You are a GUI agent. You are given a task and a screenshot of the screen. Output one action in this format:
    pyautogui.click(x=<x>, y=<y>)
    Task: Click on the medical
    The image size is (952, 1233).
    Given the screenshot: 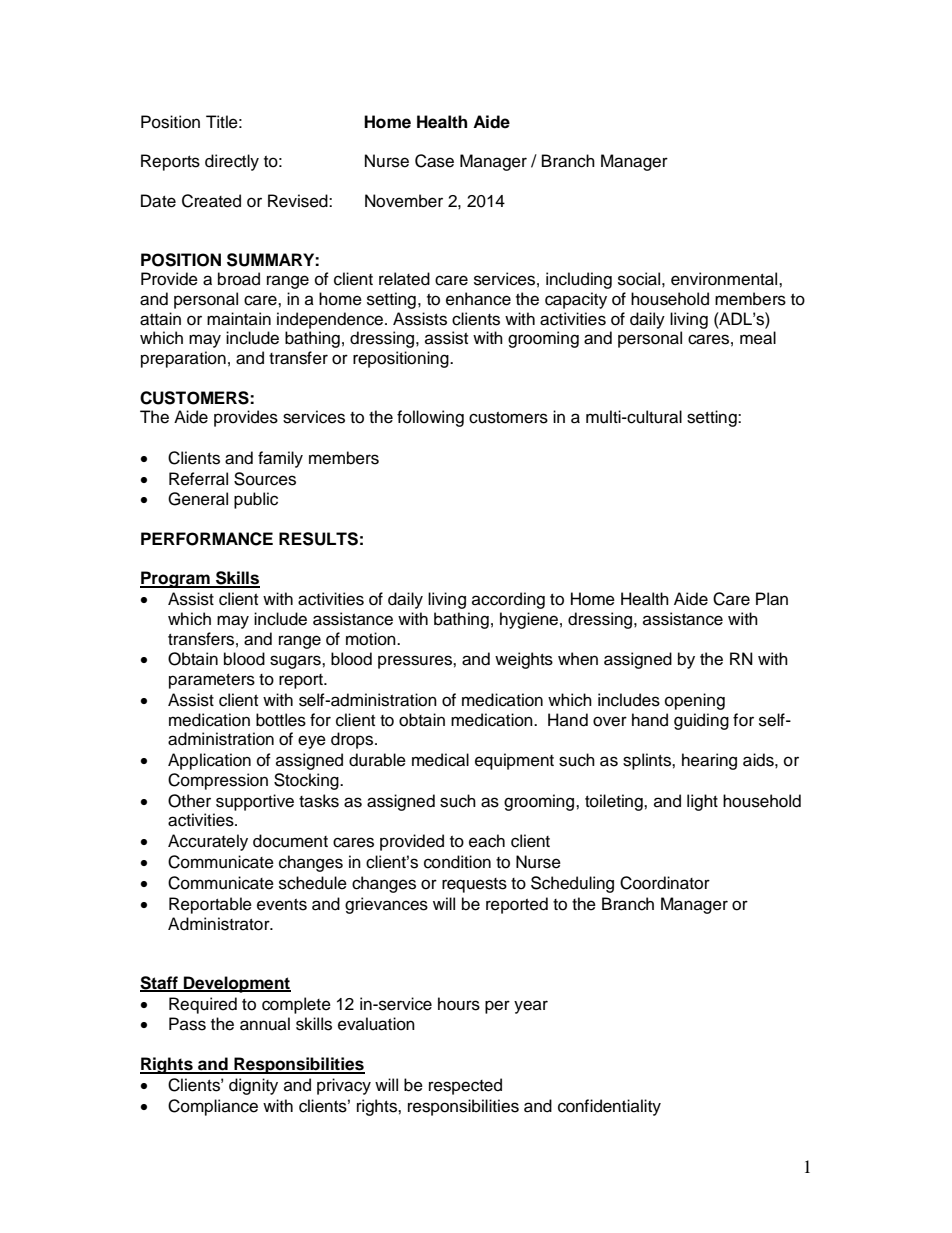 What is the action you would take?
    pyautogui.click(x=440, y=760)
